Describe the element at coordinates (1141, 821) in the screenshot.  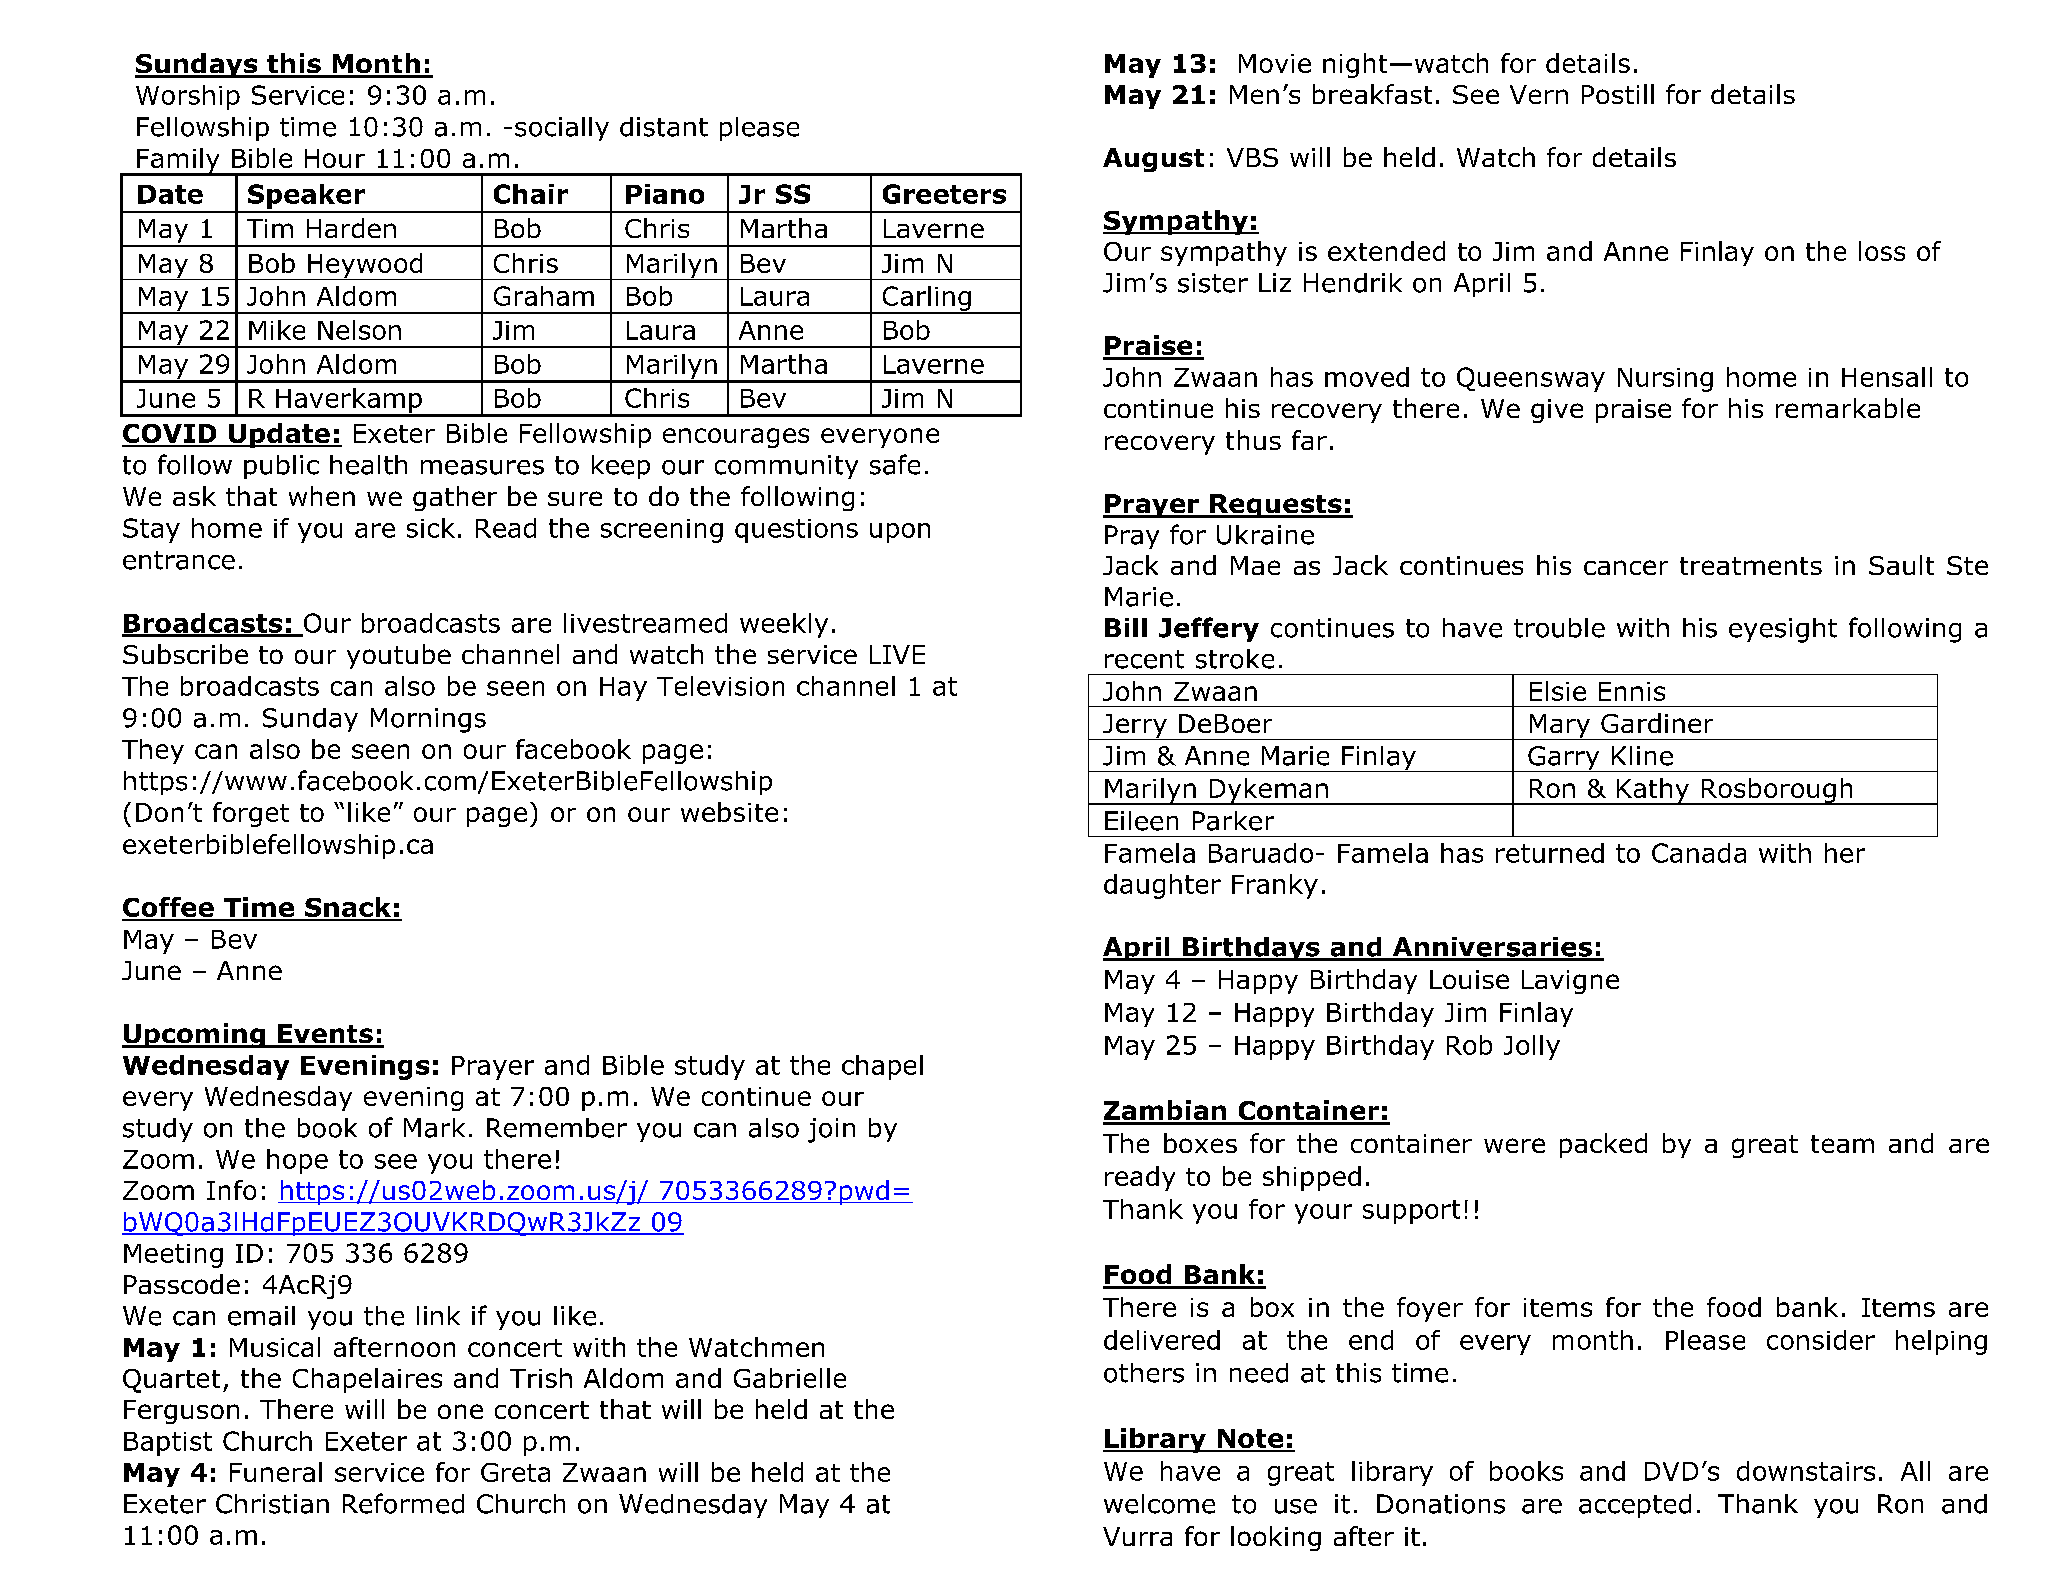
I see `Eileen` at that location.
